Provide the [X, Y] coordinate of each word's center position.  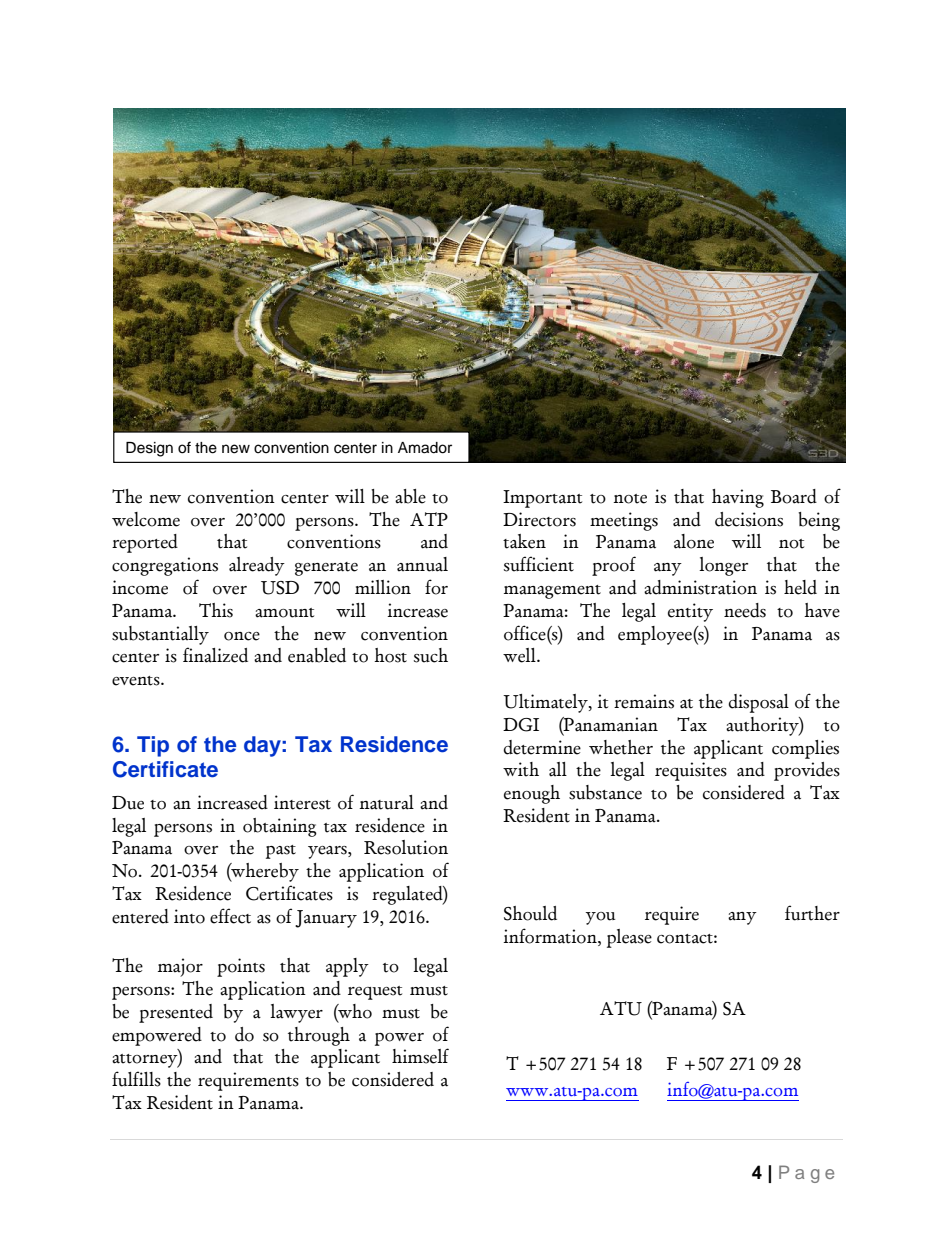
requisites [691, 771]
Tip [153, 746]
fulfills [136, 1079]
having [738, 498]
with [521, 769]
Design [149, 449]
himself [420, 1056]
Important [542, 499]
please [629, 938]
